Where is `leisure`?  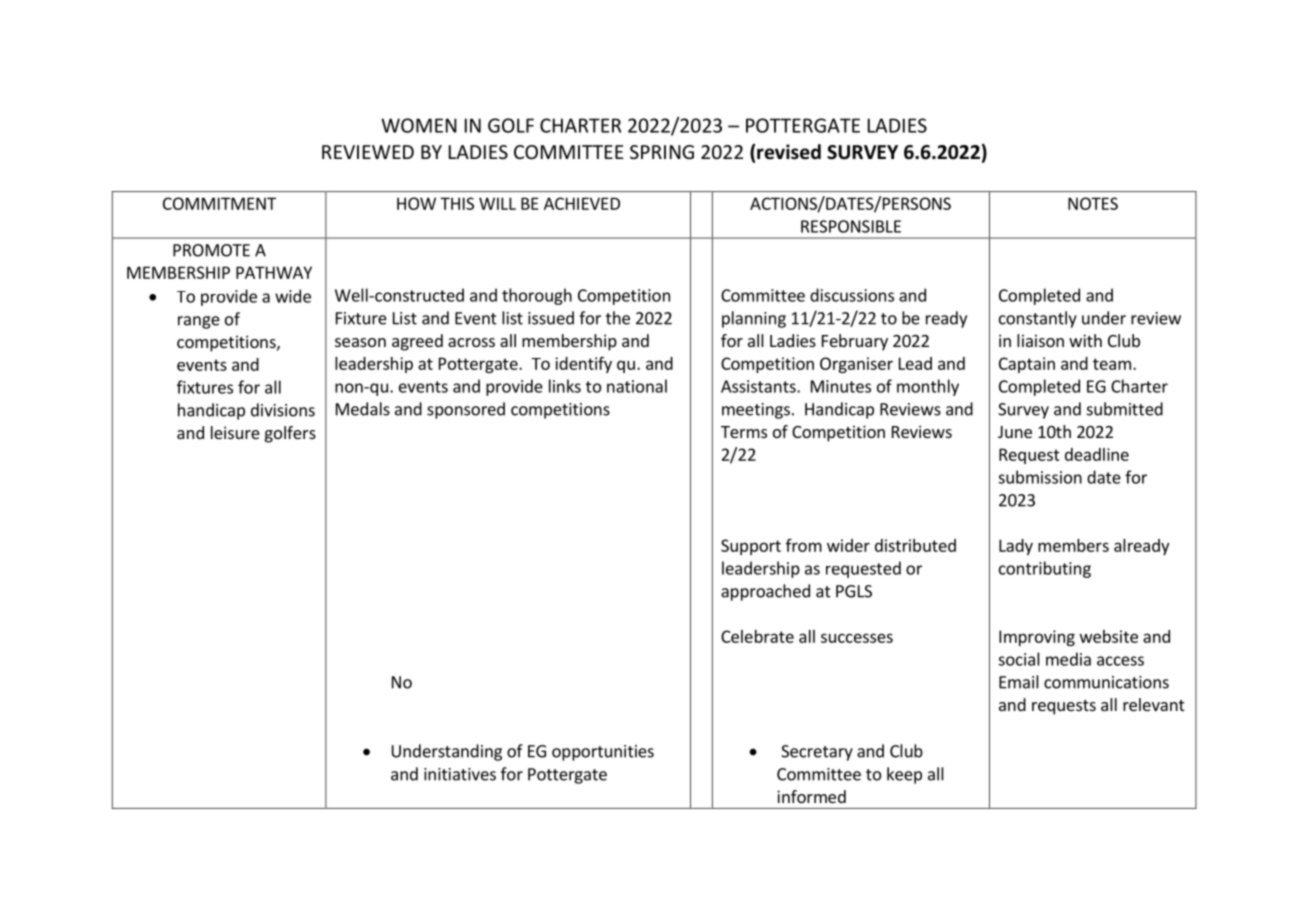
leisure is located at coordinates (235, 432).
